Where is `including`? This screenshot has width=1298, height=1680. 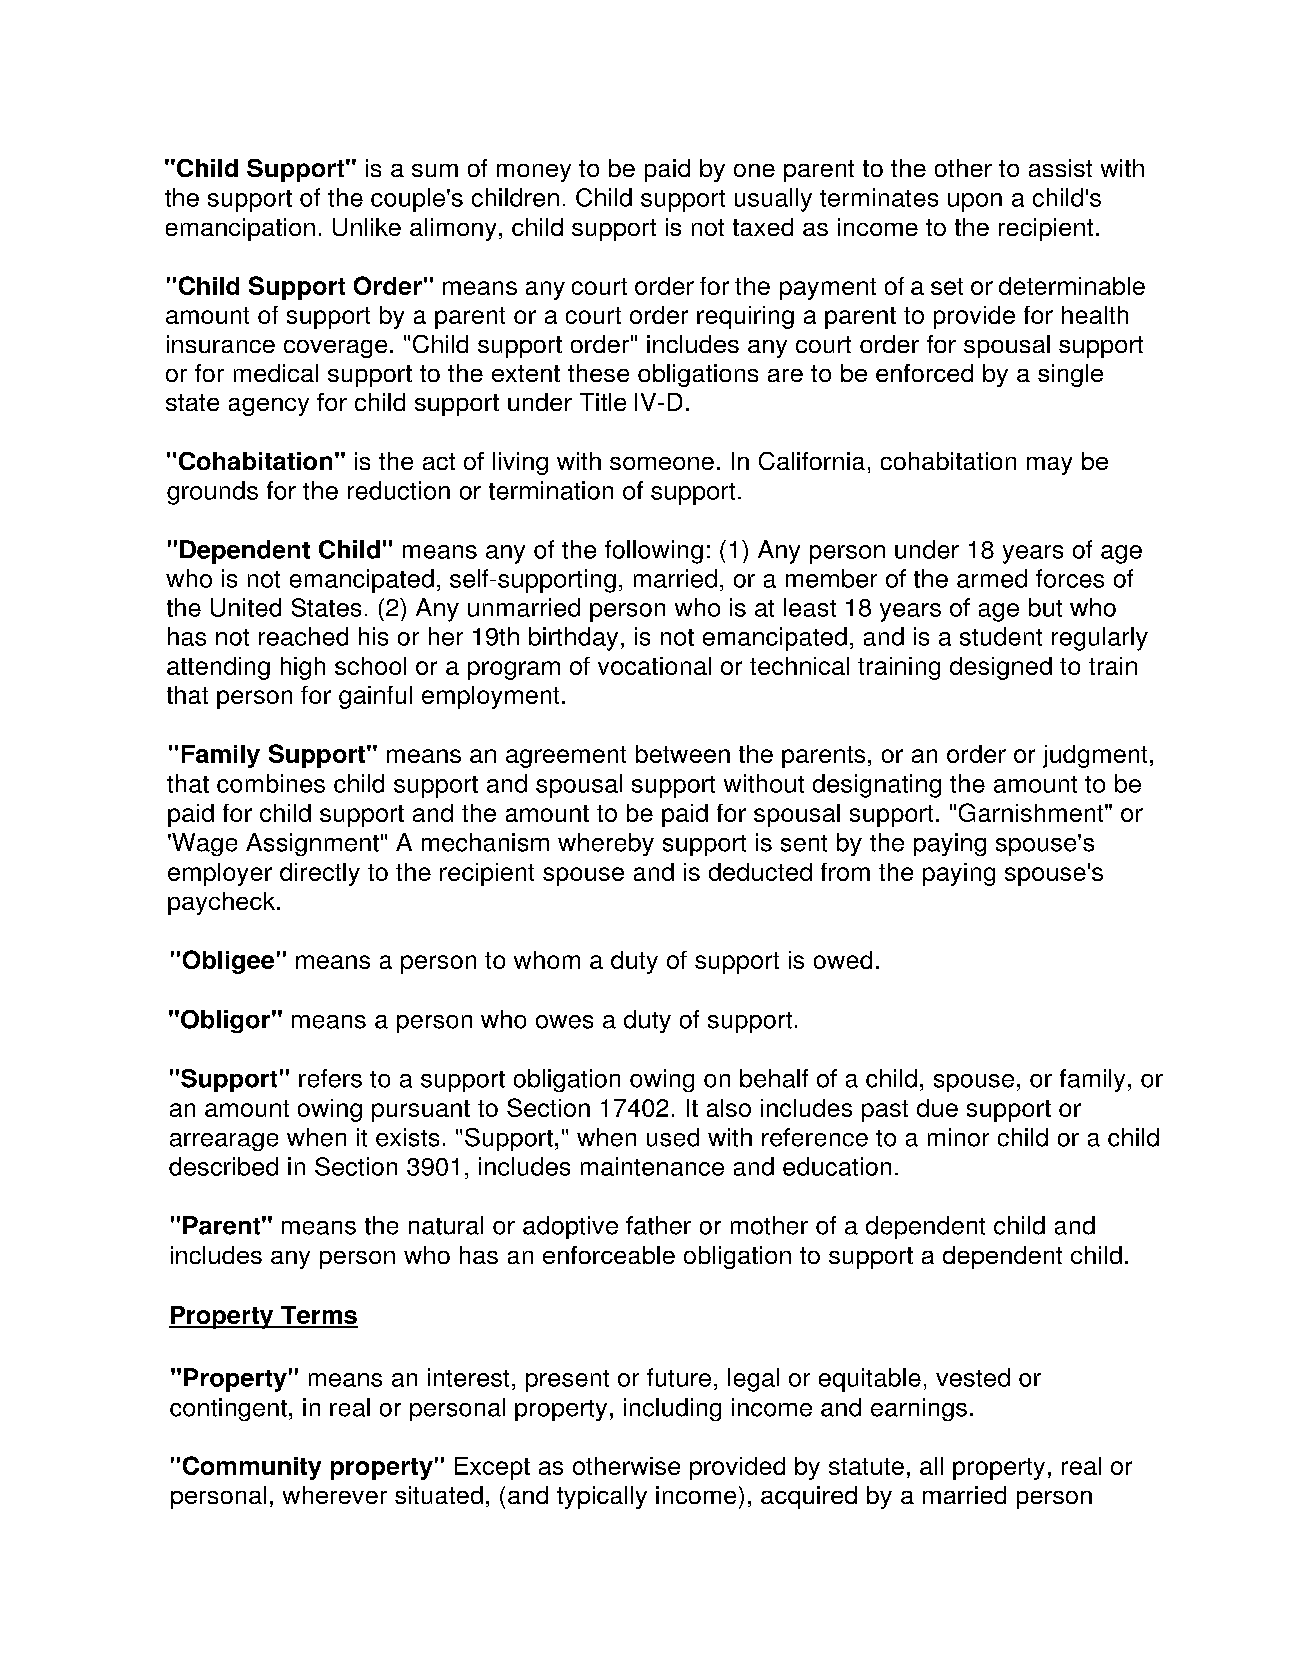
including is located at coordinates (672, 1409).
